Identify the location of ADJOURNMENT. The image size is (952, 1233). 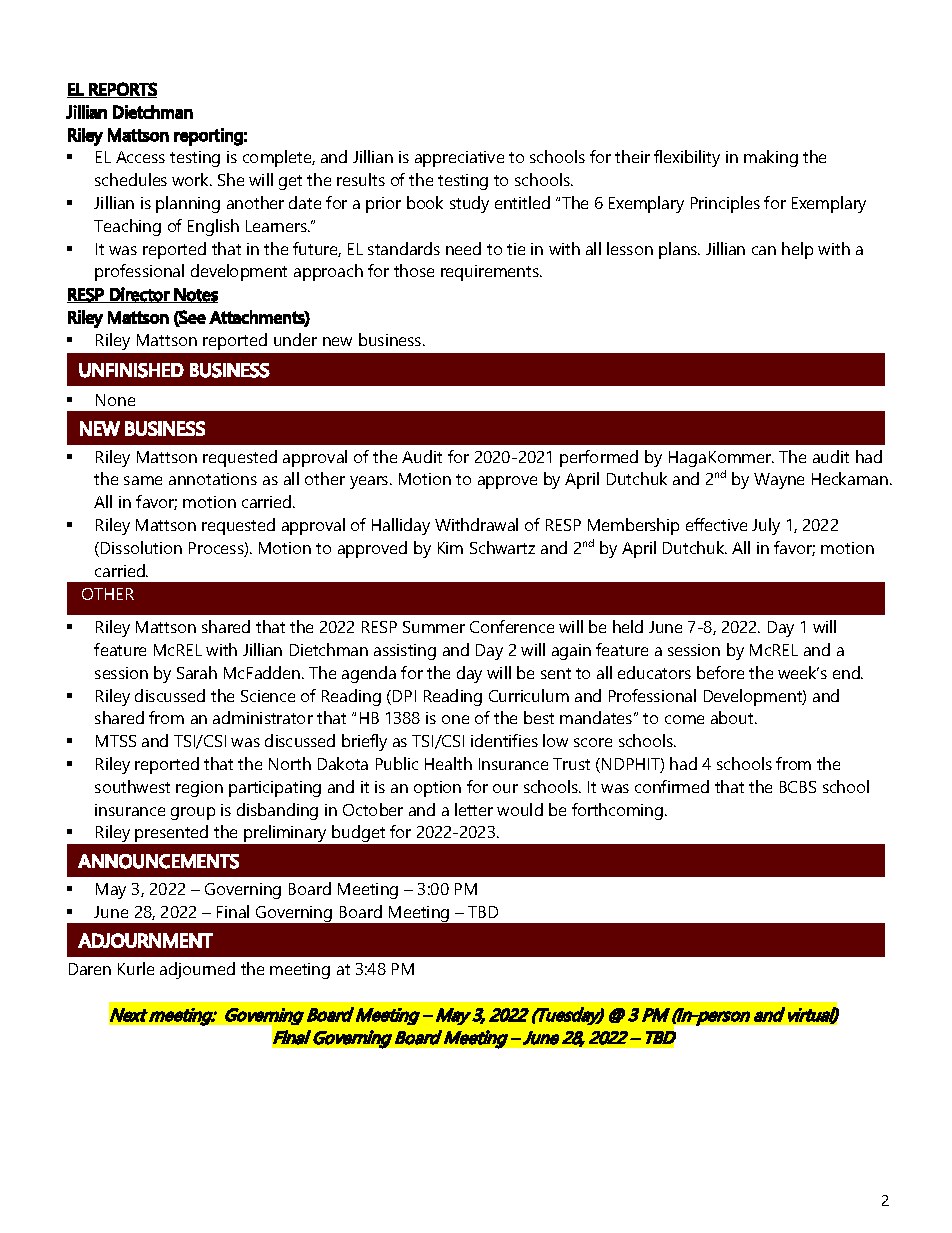
(145, 940).
